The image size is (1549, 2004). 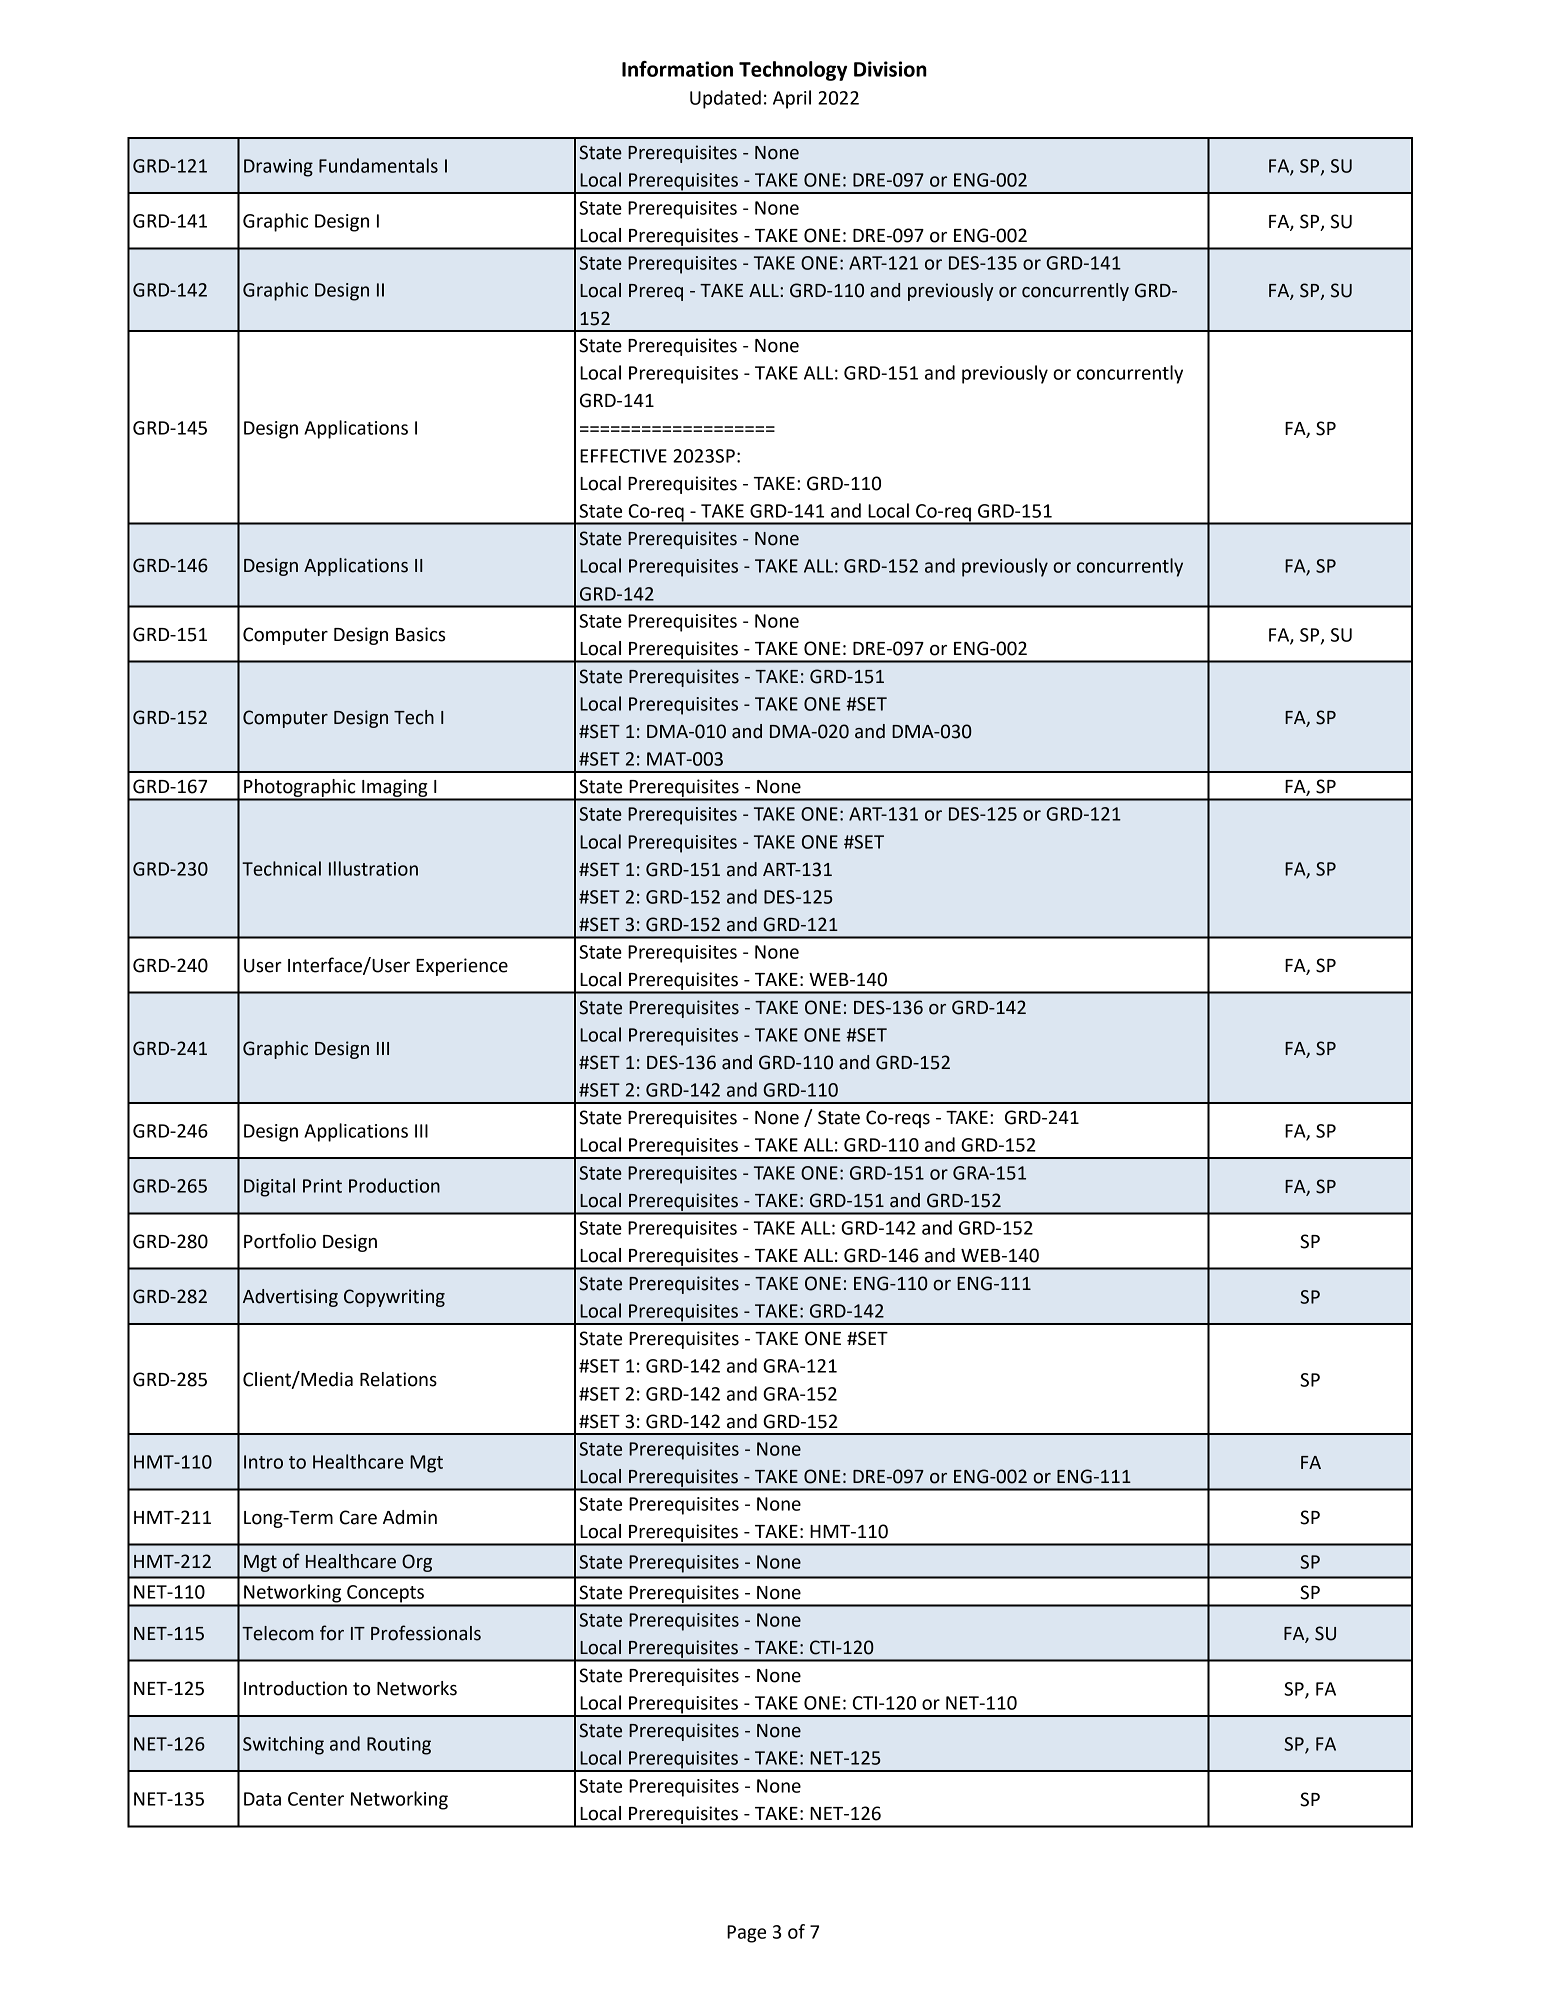 What do you see at coordinates (792, 99) in the page?
I see `April` at bounding box center [792, 99].
